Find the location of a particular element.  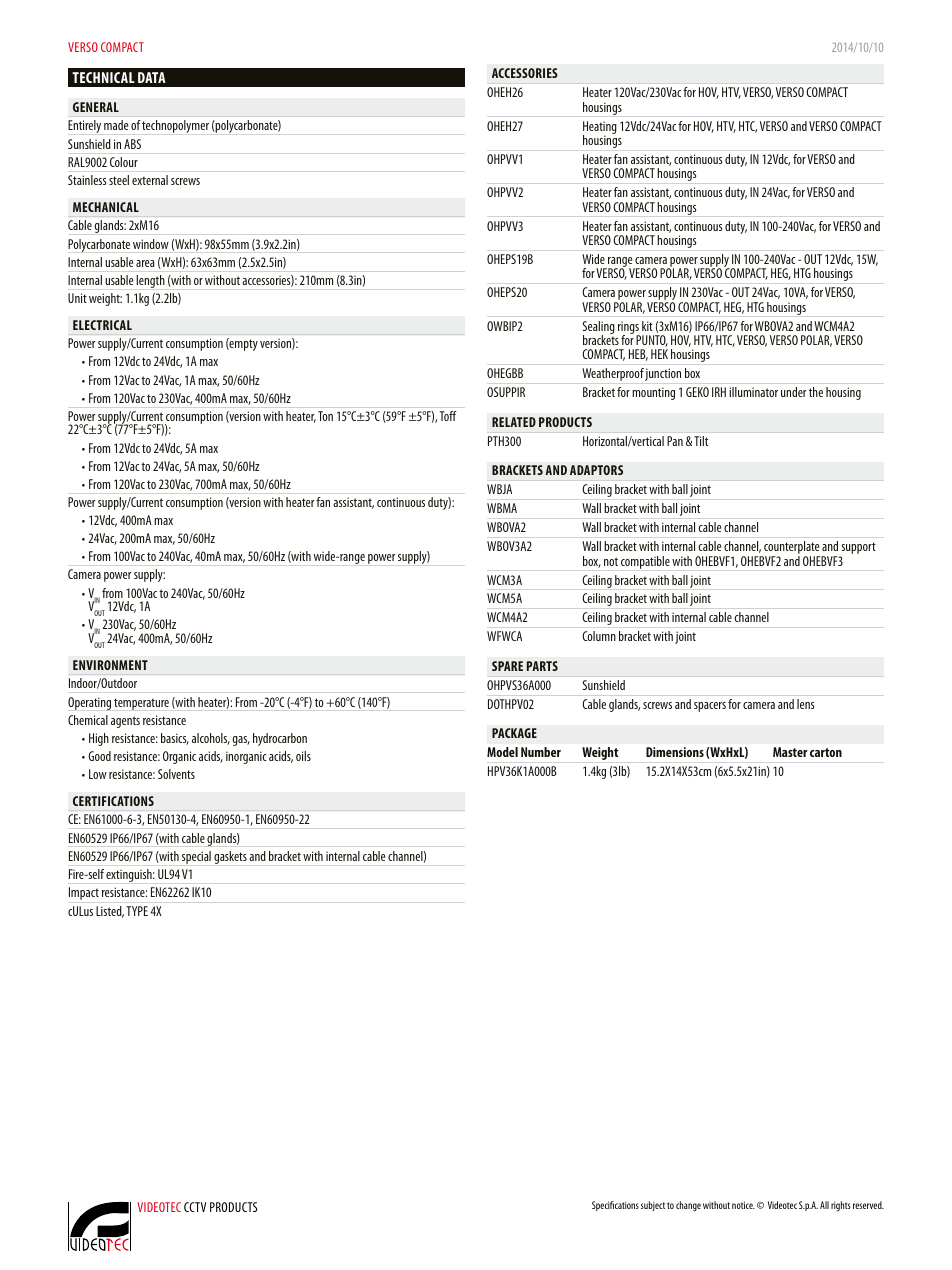

kit is located at coordinates (647, 326).
